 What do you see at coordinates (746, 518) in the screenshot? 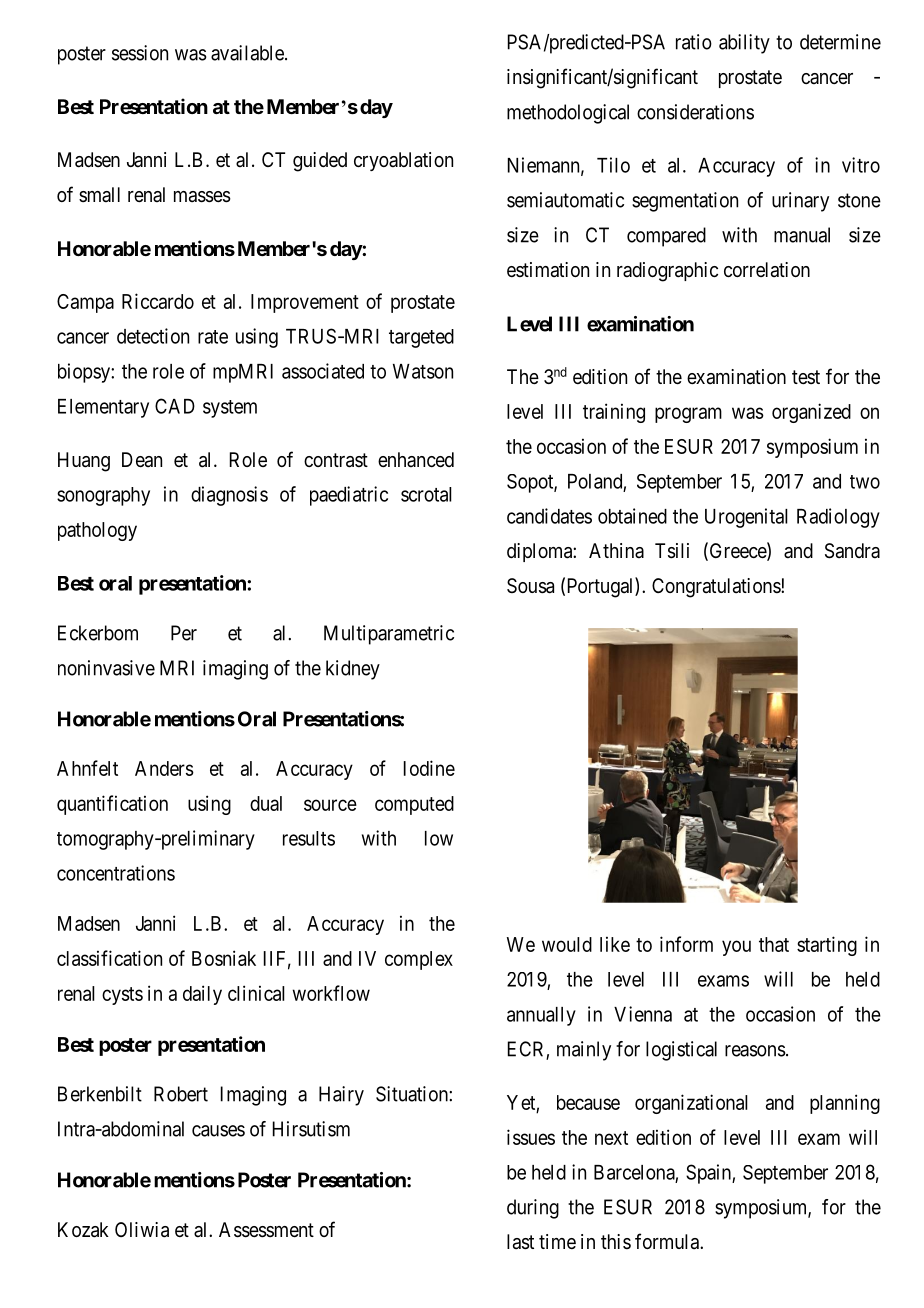
I see `Urogenital` at bounding box center [746, 518].
